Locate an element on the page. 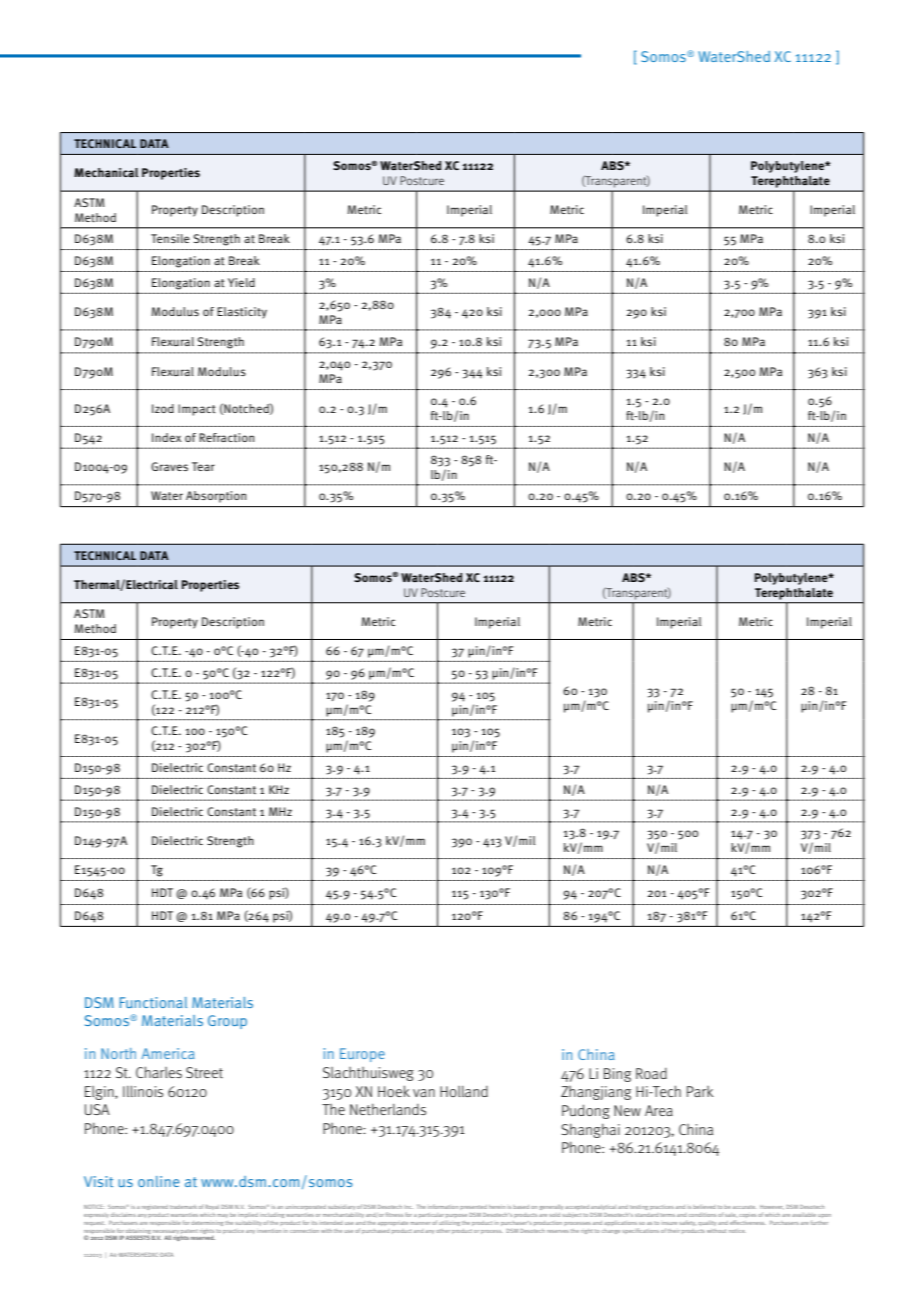 The width and height of the document is (924, 1308). Refraction is located at coordinates (226, 437).
